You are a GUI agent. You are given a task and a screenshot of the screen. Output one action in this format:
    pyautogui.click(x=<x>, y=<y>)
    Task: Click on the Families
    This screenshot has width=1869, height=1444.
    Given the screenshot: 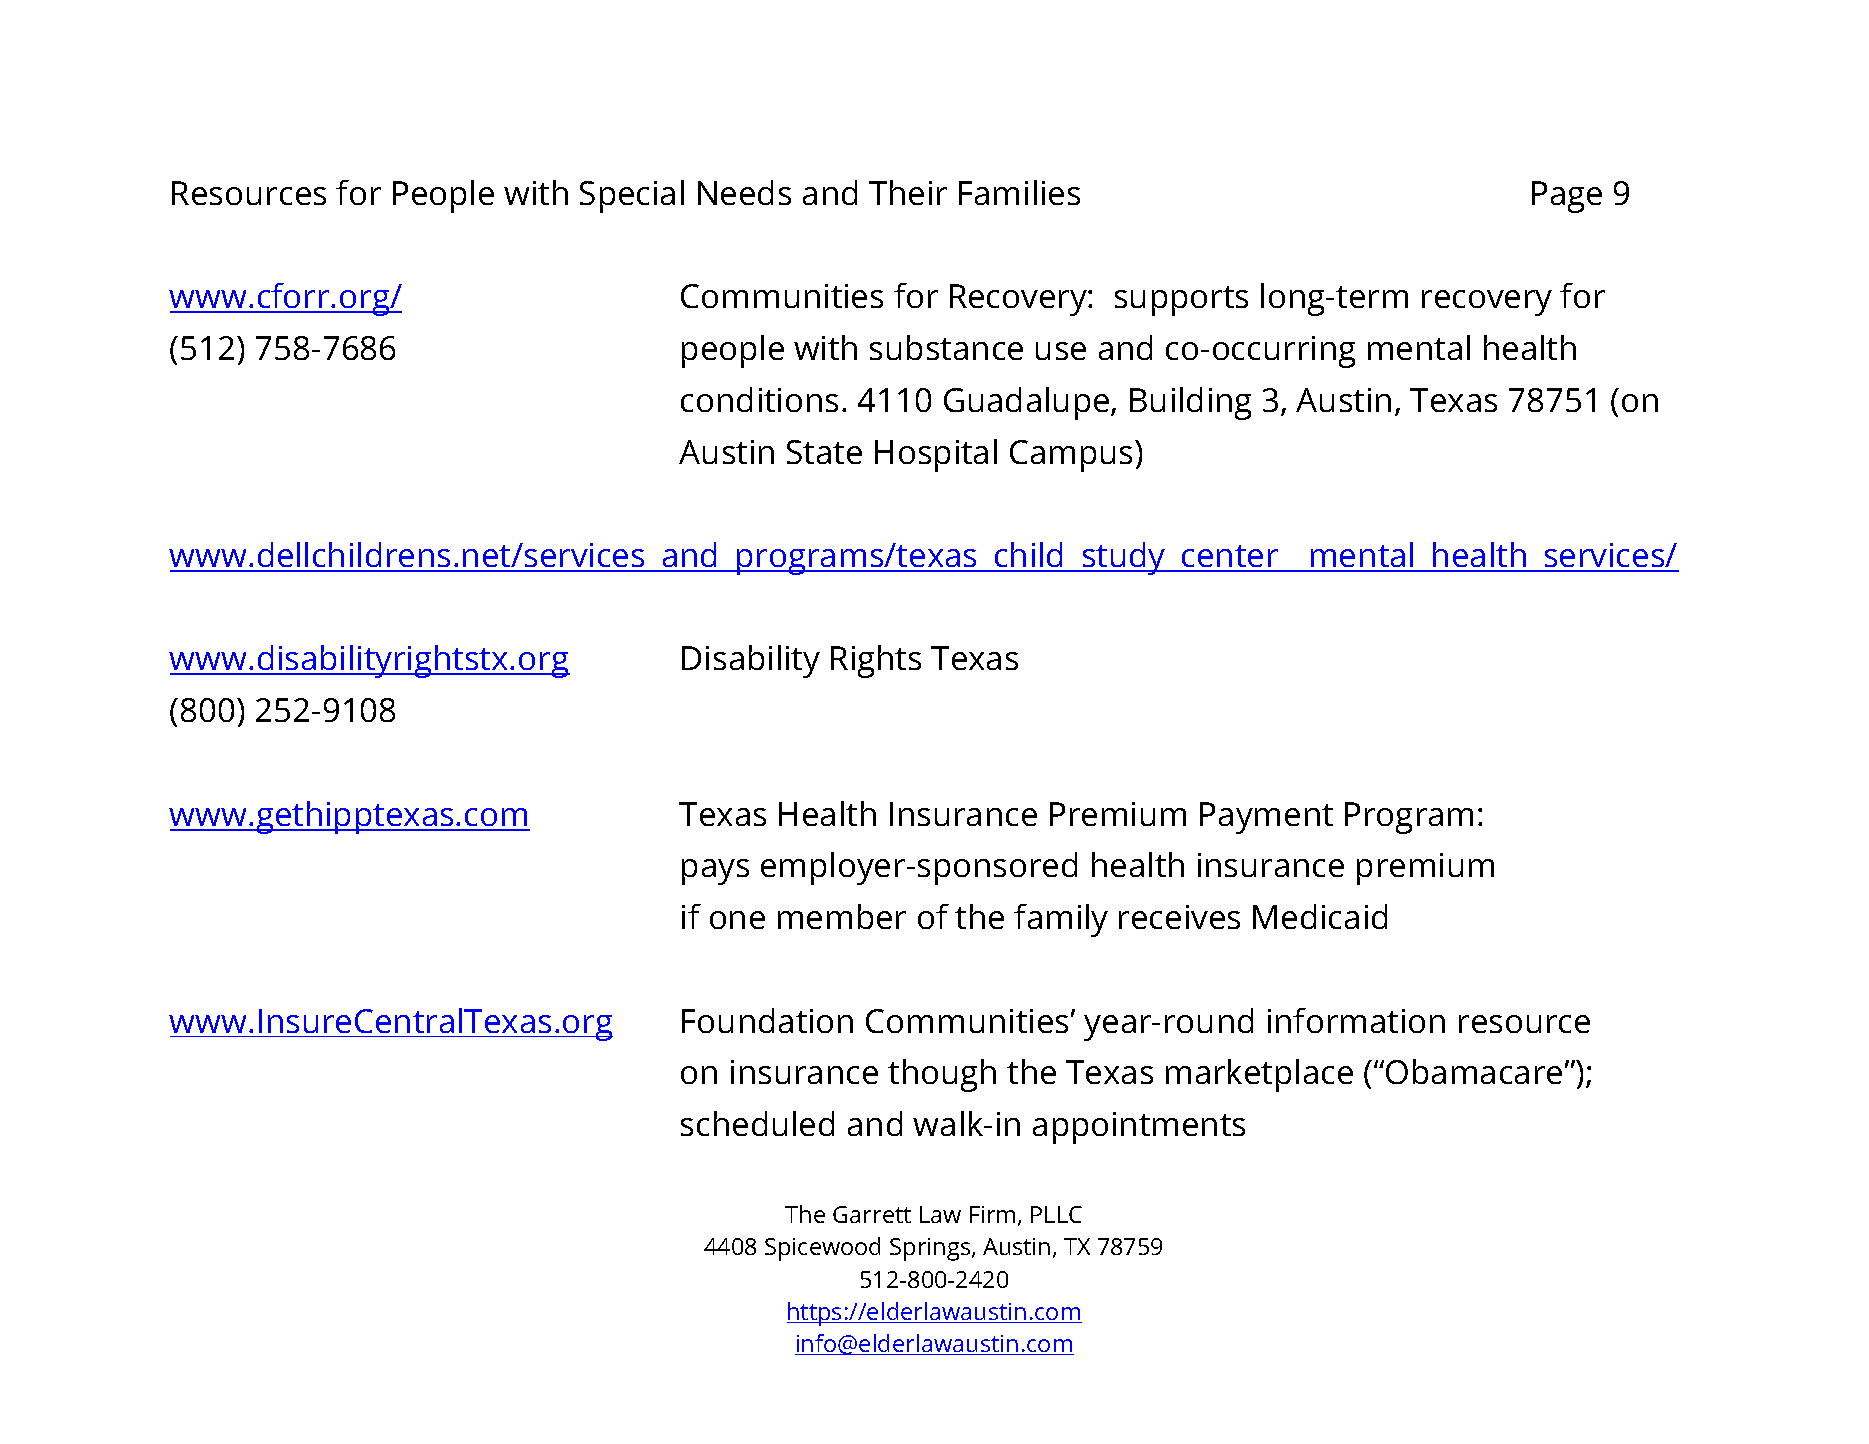 What is the action you would take?
    pyautogui.click(x=1019, y=192)
